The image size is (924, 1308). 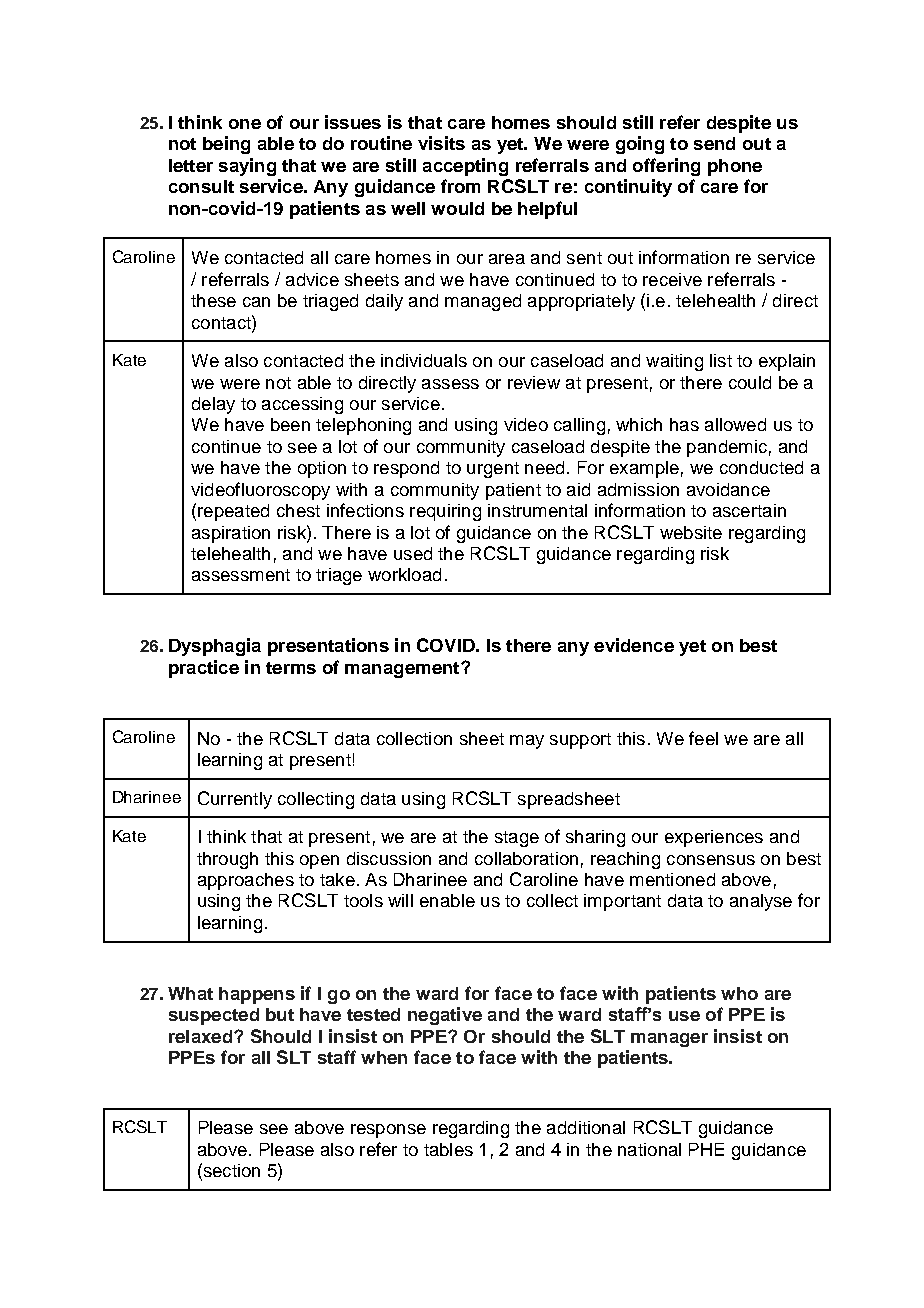 What do you see at coordinates (235, 800) in the document?
I see `Currently` at bounding box center [235, 800].
